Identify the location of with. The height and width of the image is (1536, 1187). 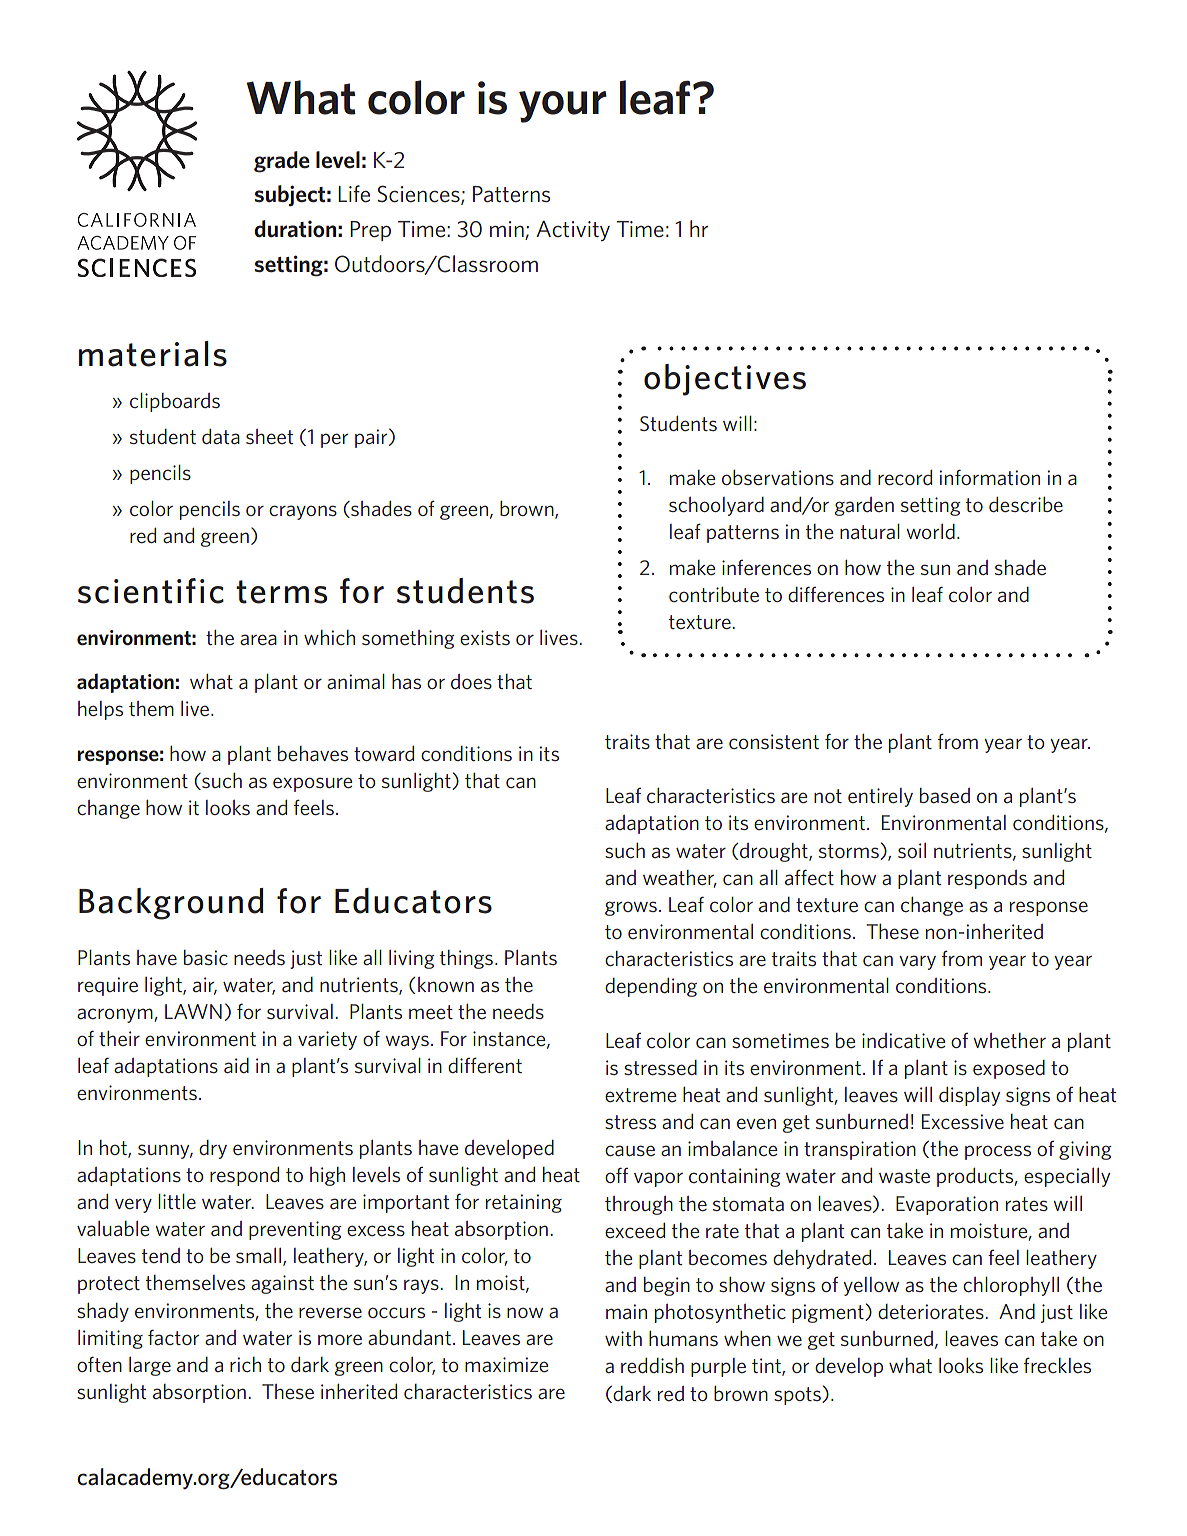
(623, 1338).
